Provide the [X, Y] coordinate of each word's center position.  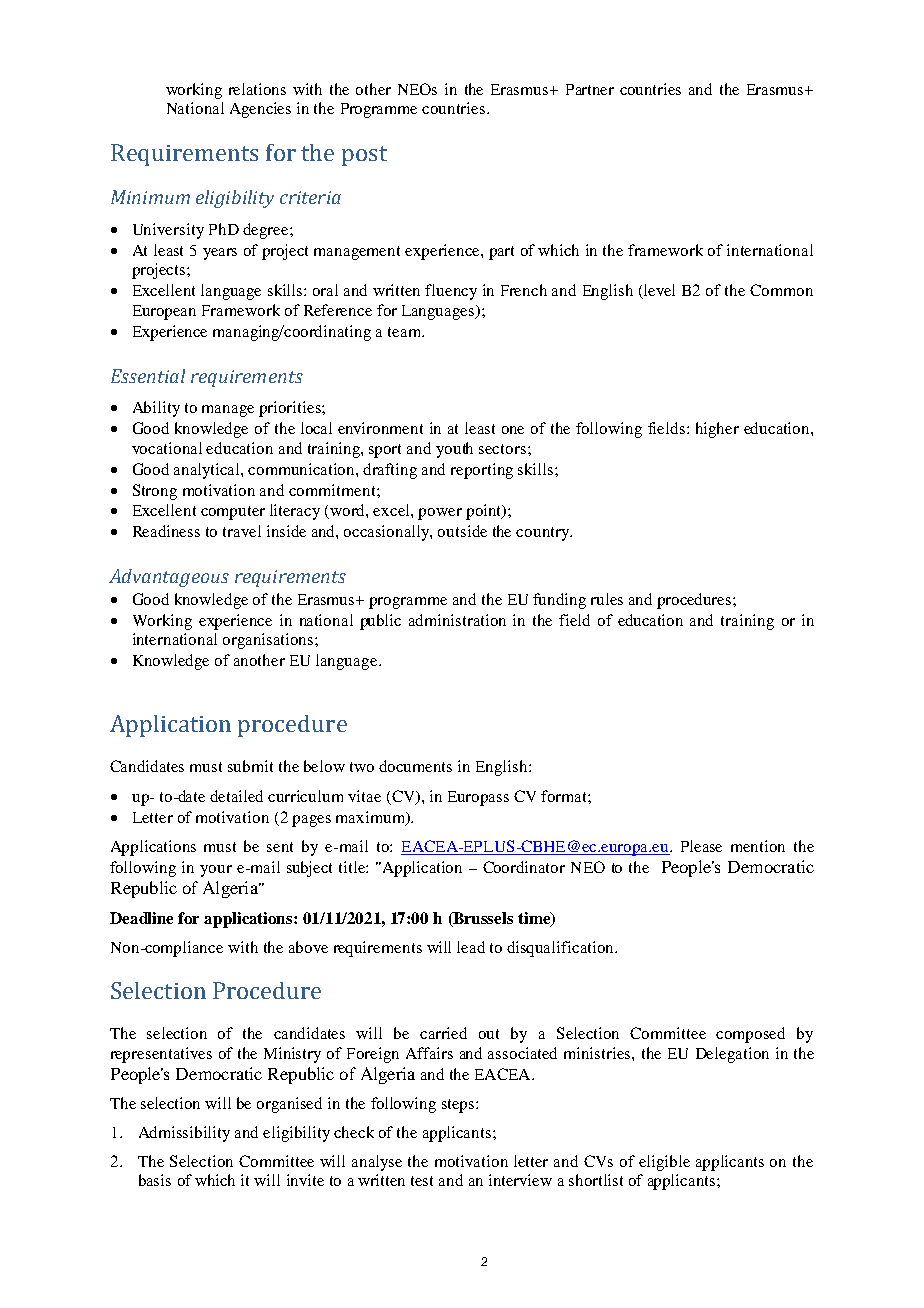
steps [459, 1106]
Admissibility [184, 1134]
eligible [664, 1163]
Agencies [260, 110]
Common [781, 290]
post [364, 156]
